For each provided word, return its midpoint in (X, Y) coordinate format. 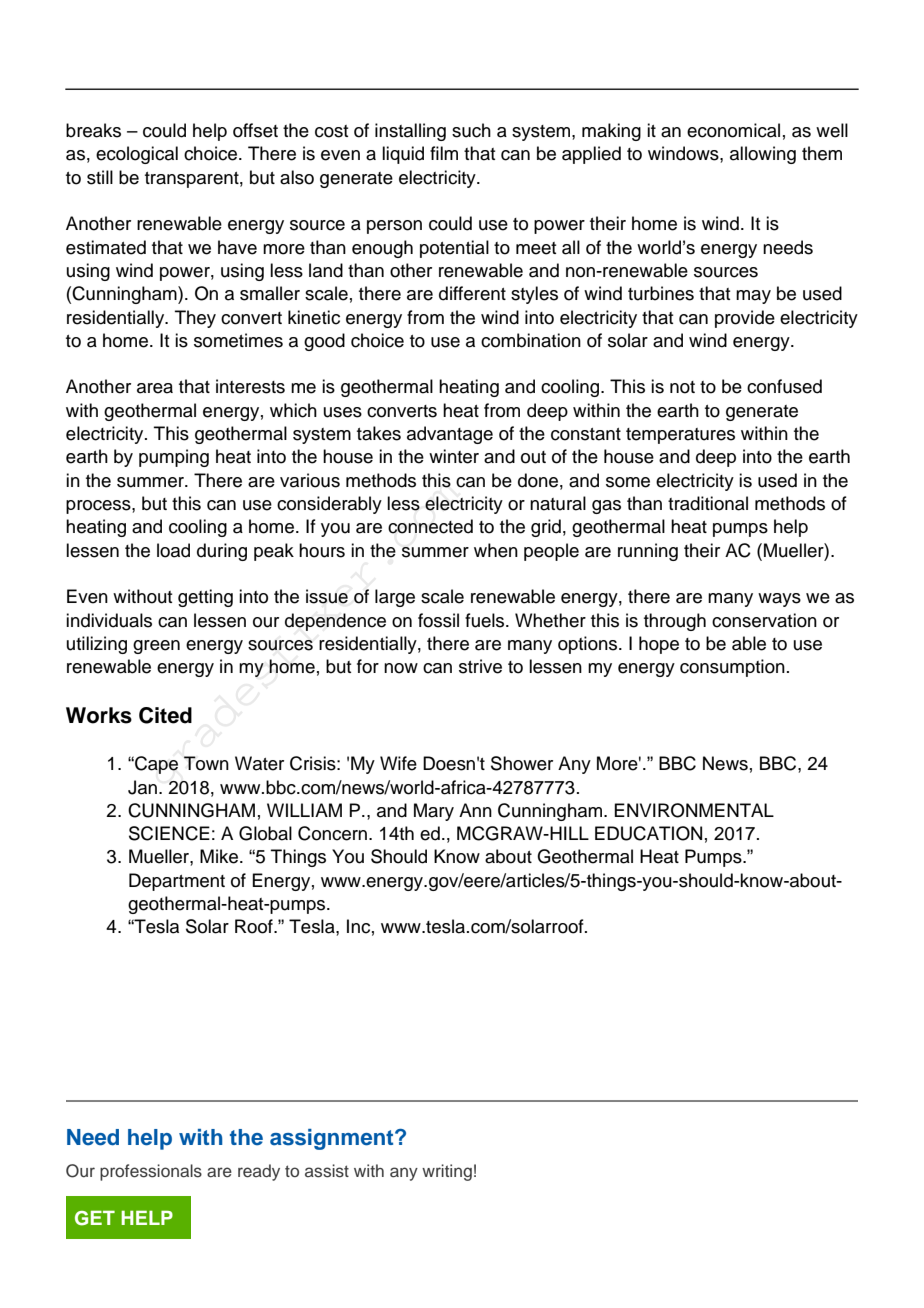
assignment (333, 1139)
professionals (151, 1172)
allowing (763, 155)
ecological (137, 155)
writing (447, 1172)
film (444, 153)
